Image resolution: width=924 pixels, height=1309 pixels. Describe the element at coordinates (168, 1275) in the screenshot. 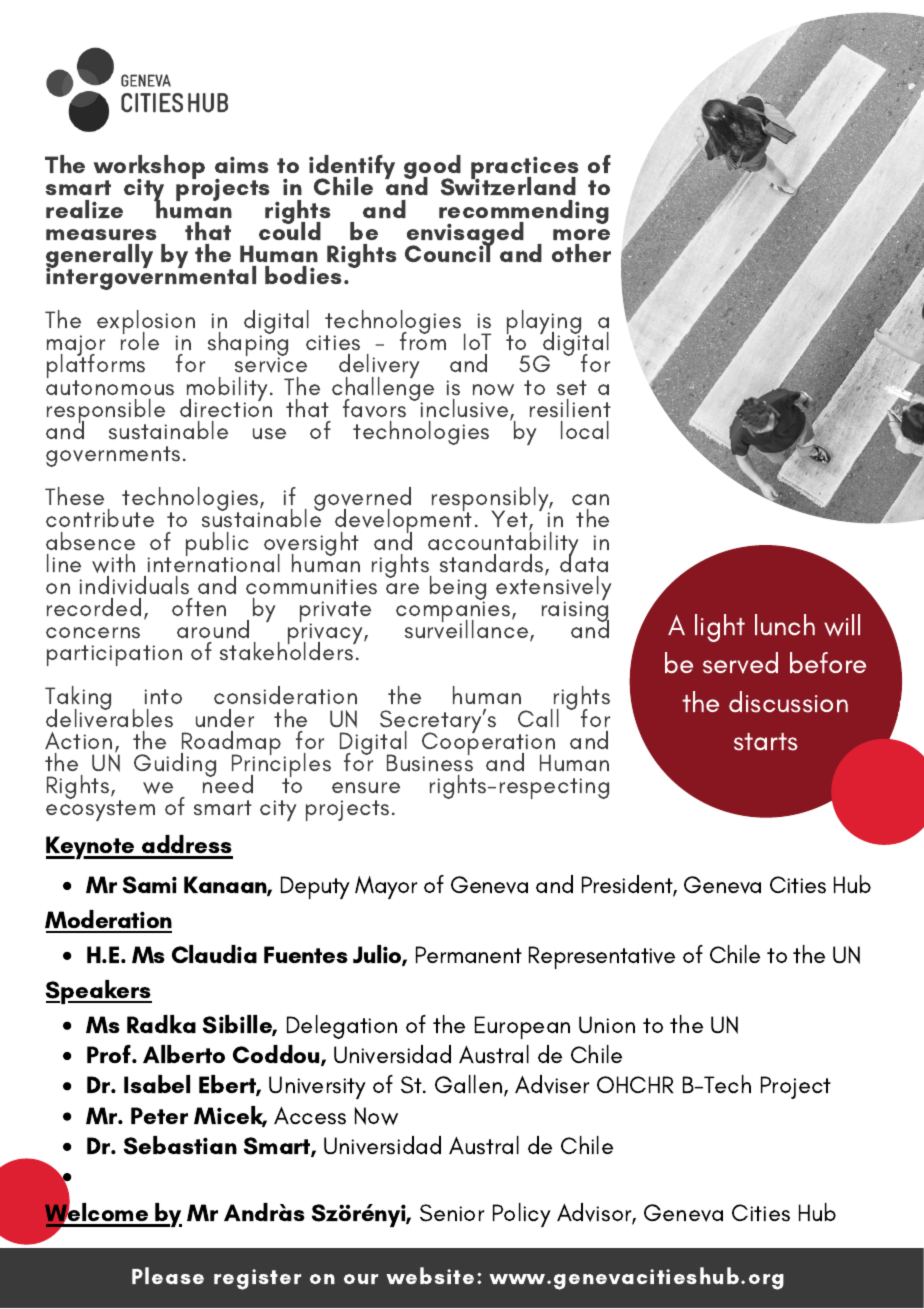

I see `Please` at that location.
